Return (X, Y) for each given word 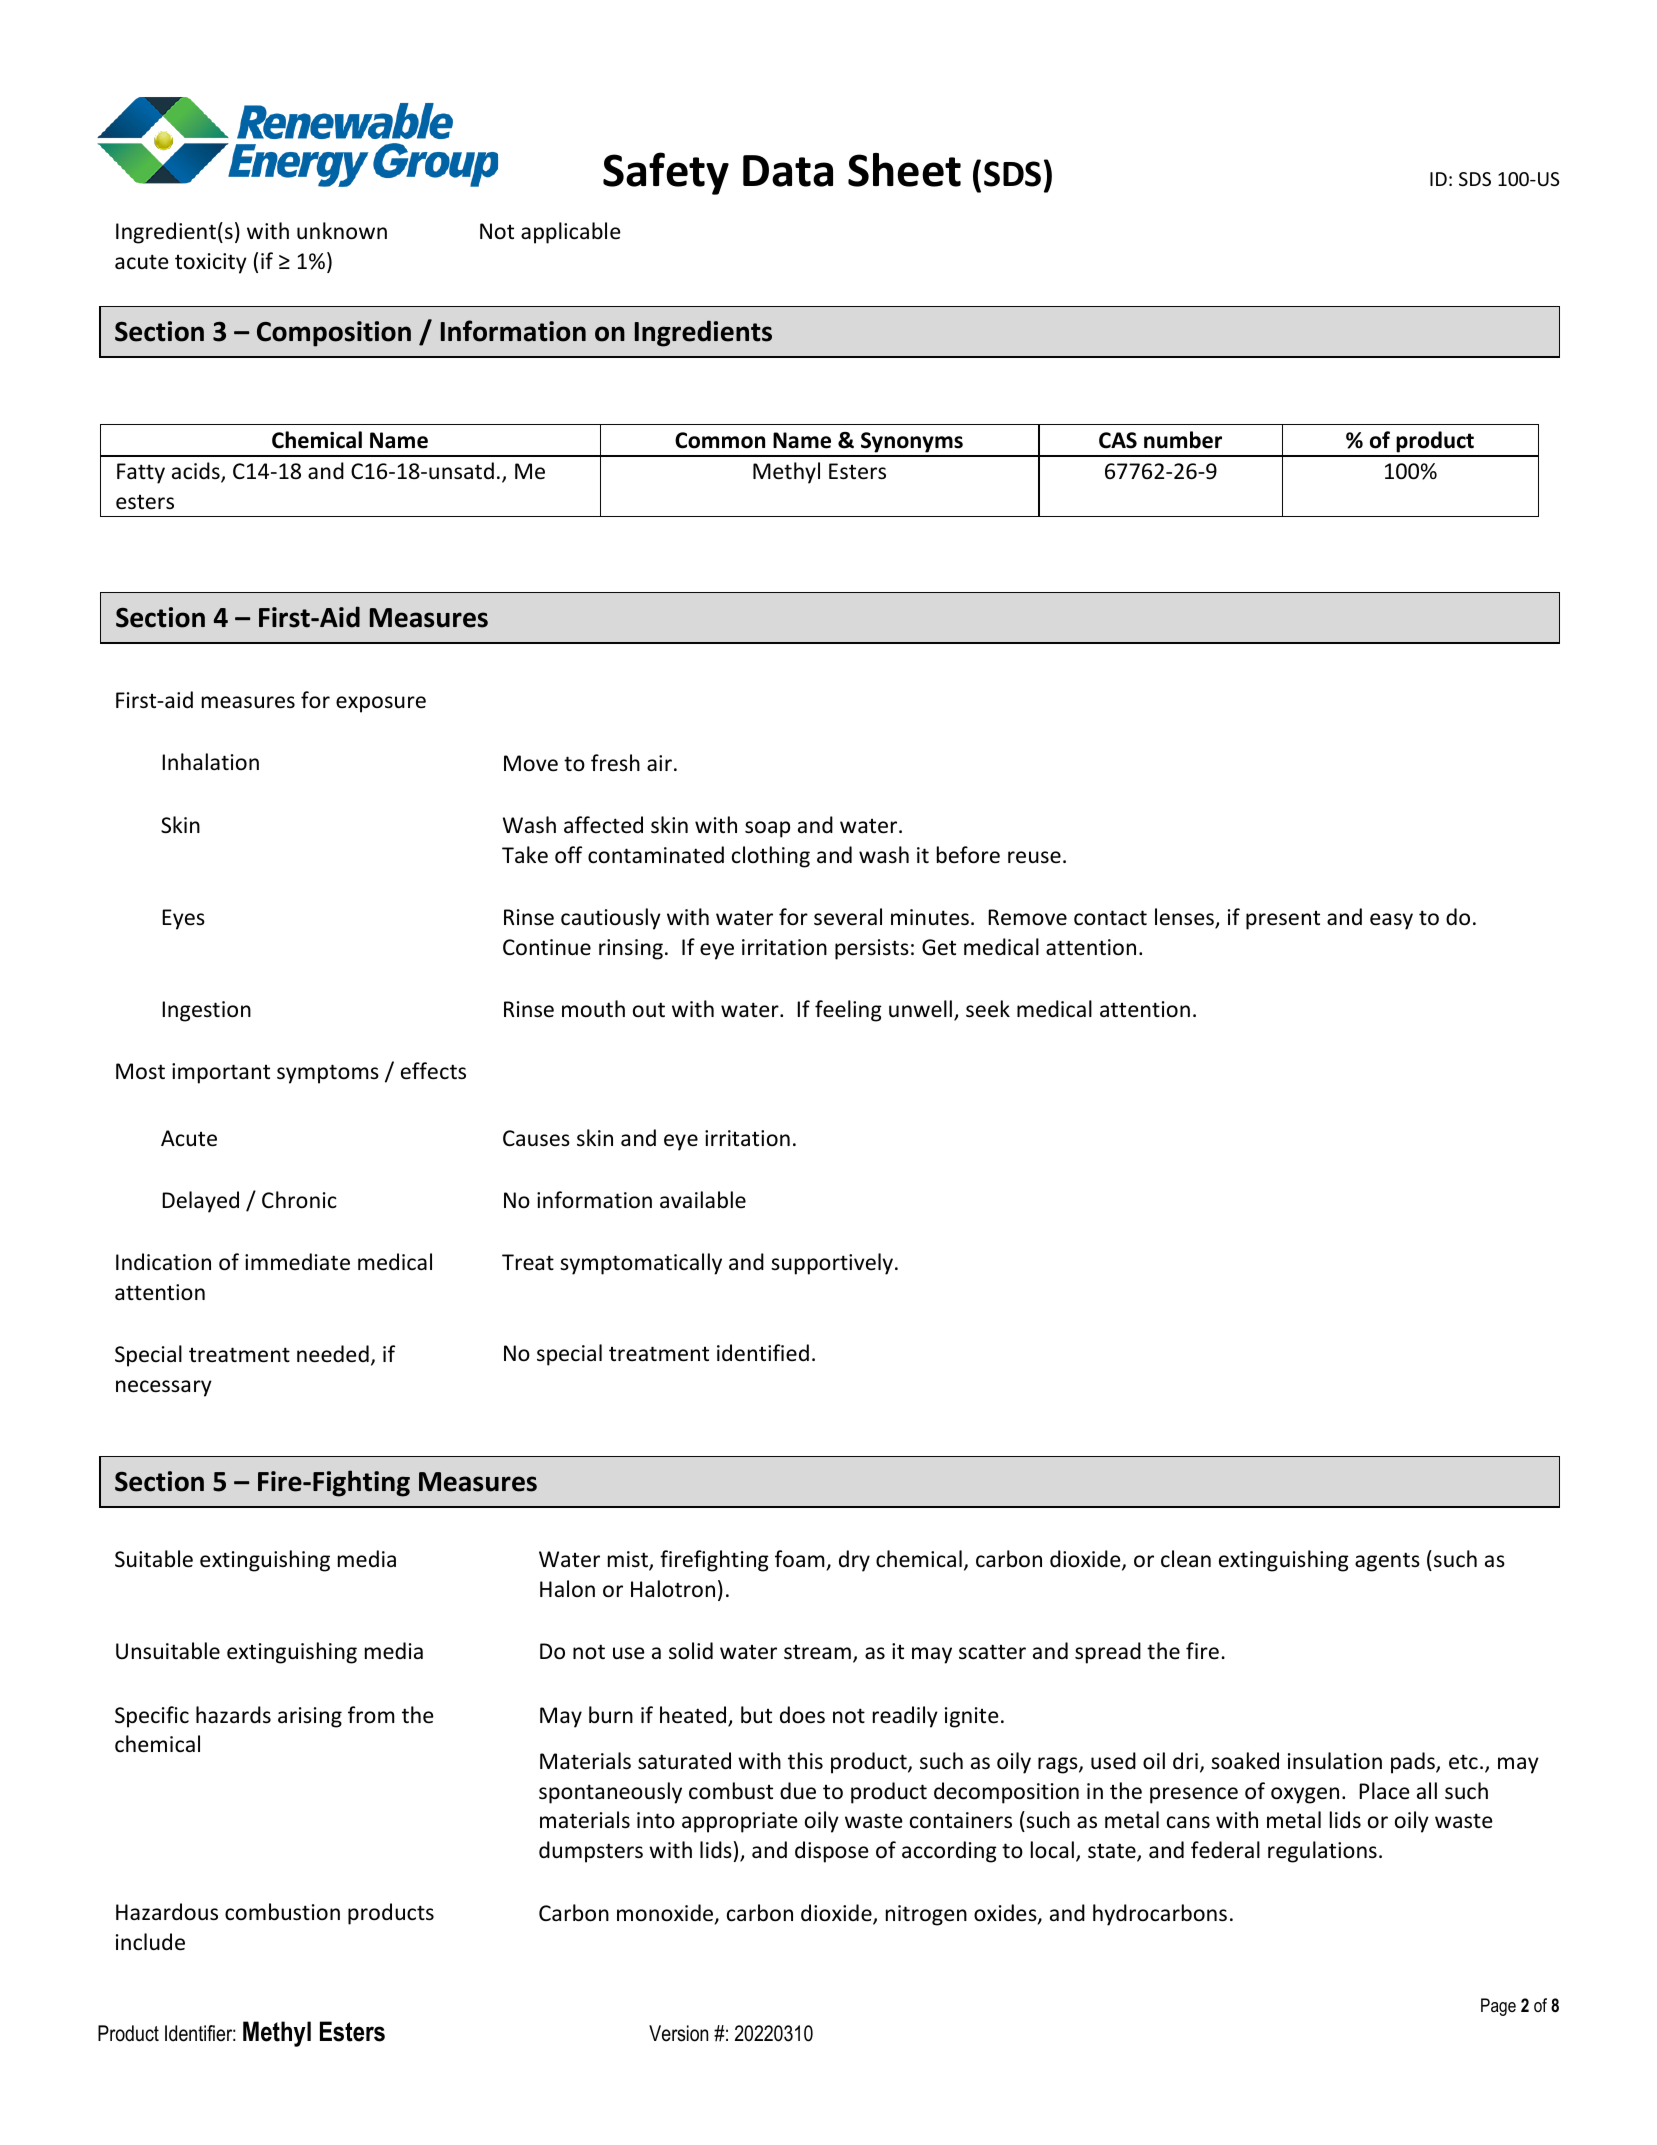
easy (1391, 921)
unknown (342, 231)
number (1183, 440)
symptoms (328, 1074)
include (150, 1942)
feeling (848, 1011)
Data (788, 171)
